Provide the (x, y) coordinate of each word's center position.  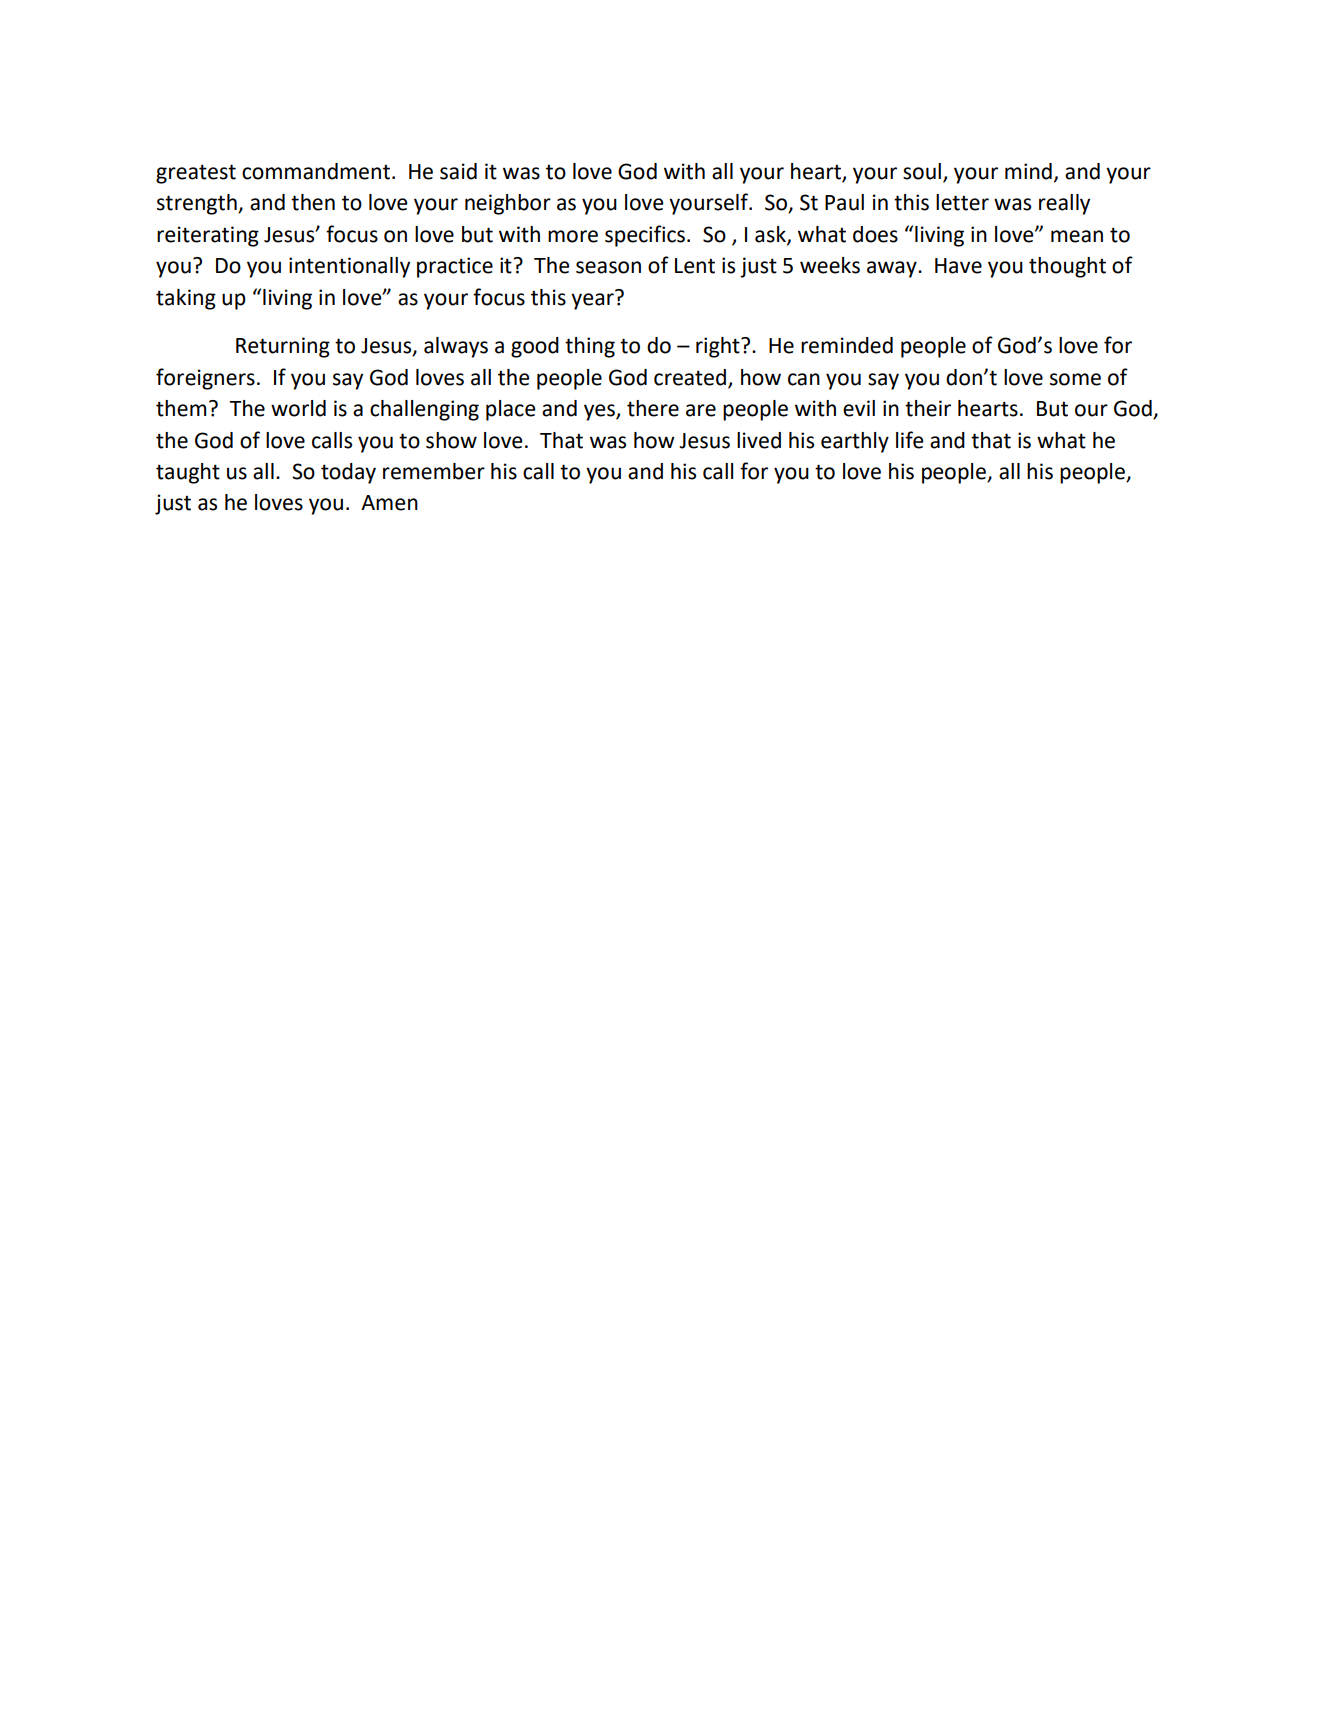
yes (600, 412)
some (1075, 379)
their (928, 408)
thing (590, 347)
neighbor (508, 204)
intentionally (349, 267)
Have (958, 266)
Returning (283, 347)
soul (922, 171)
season (608, 267)
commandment (316, 171)
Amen (389, 503)
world (298, 408)
